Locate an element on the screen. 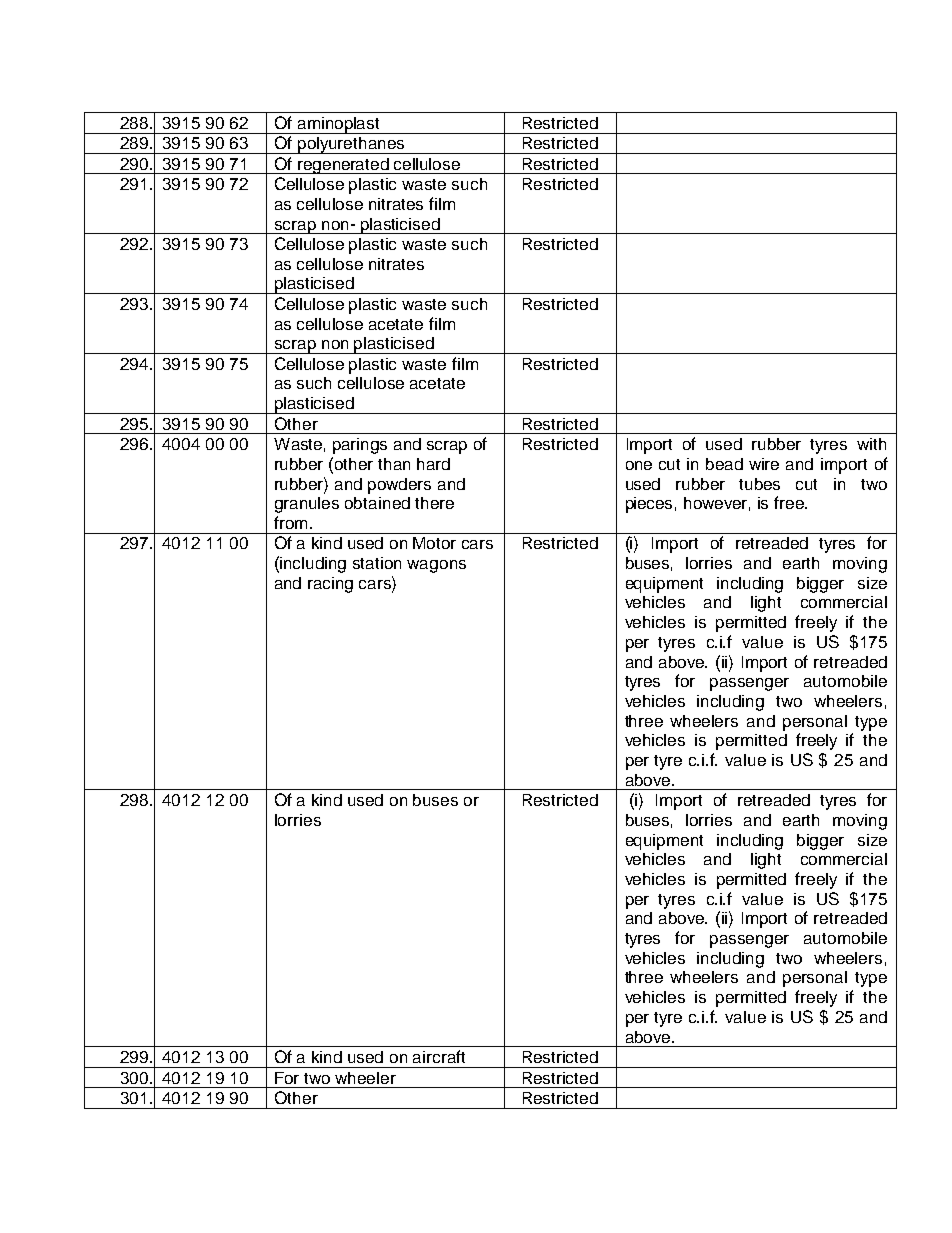 The width and height of the screenshot is (952, 1233). wire is located at coordinates (764, 464).
